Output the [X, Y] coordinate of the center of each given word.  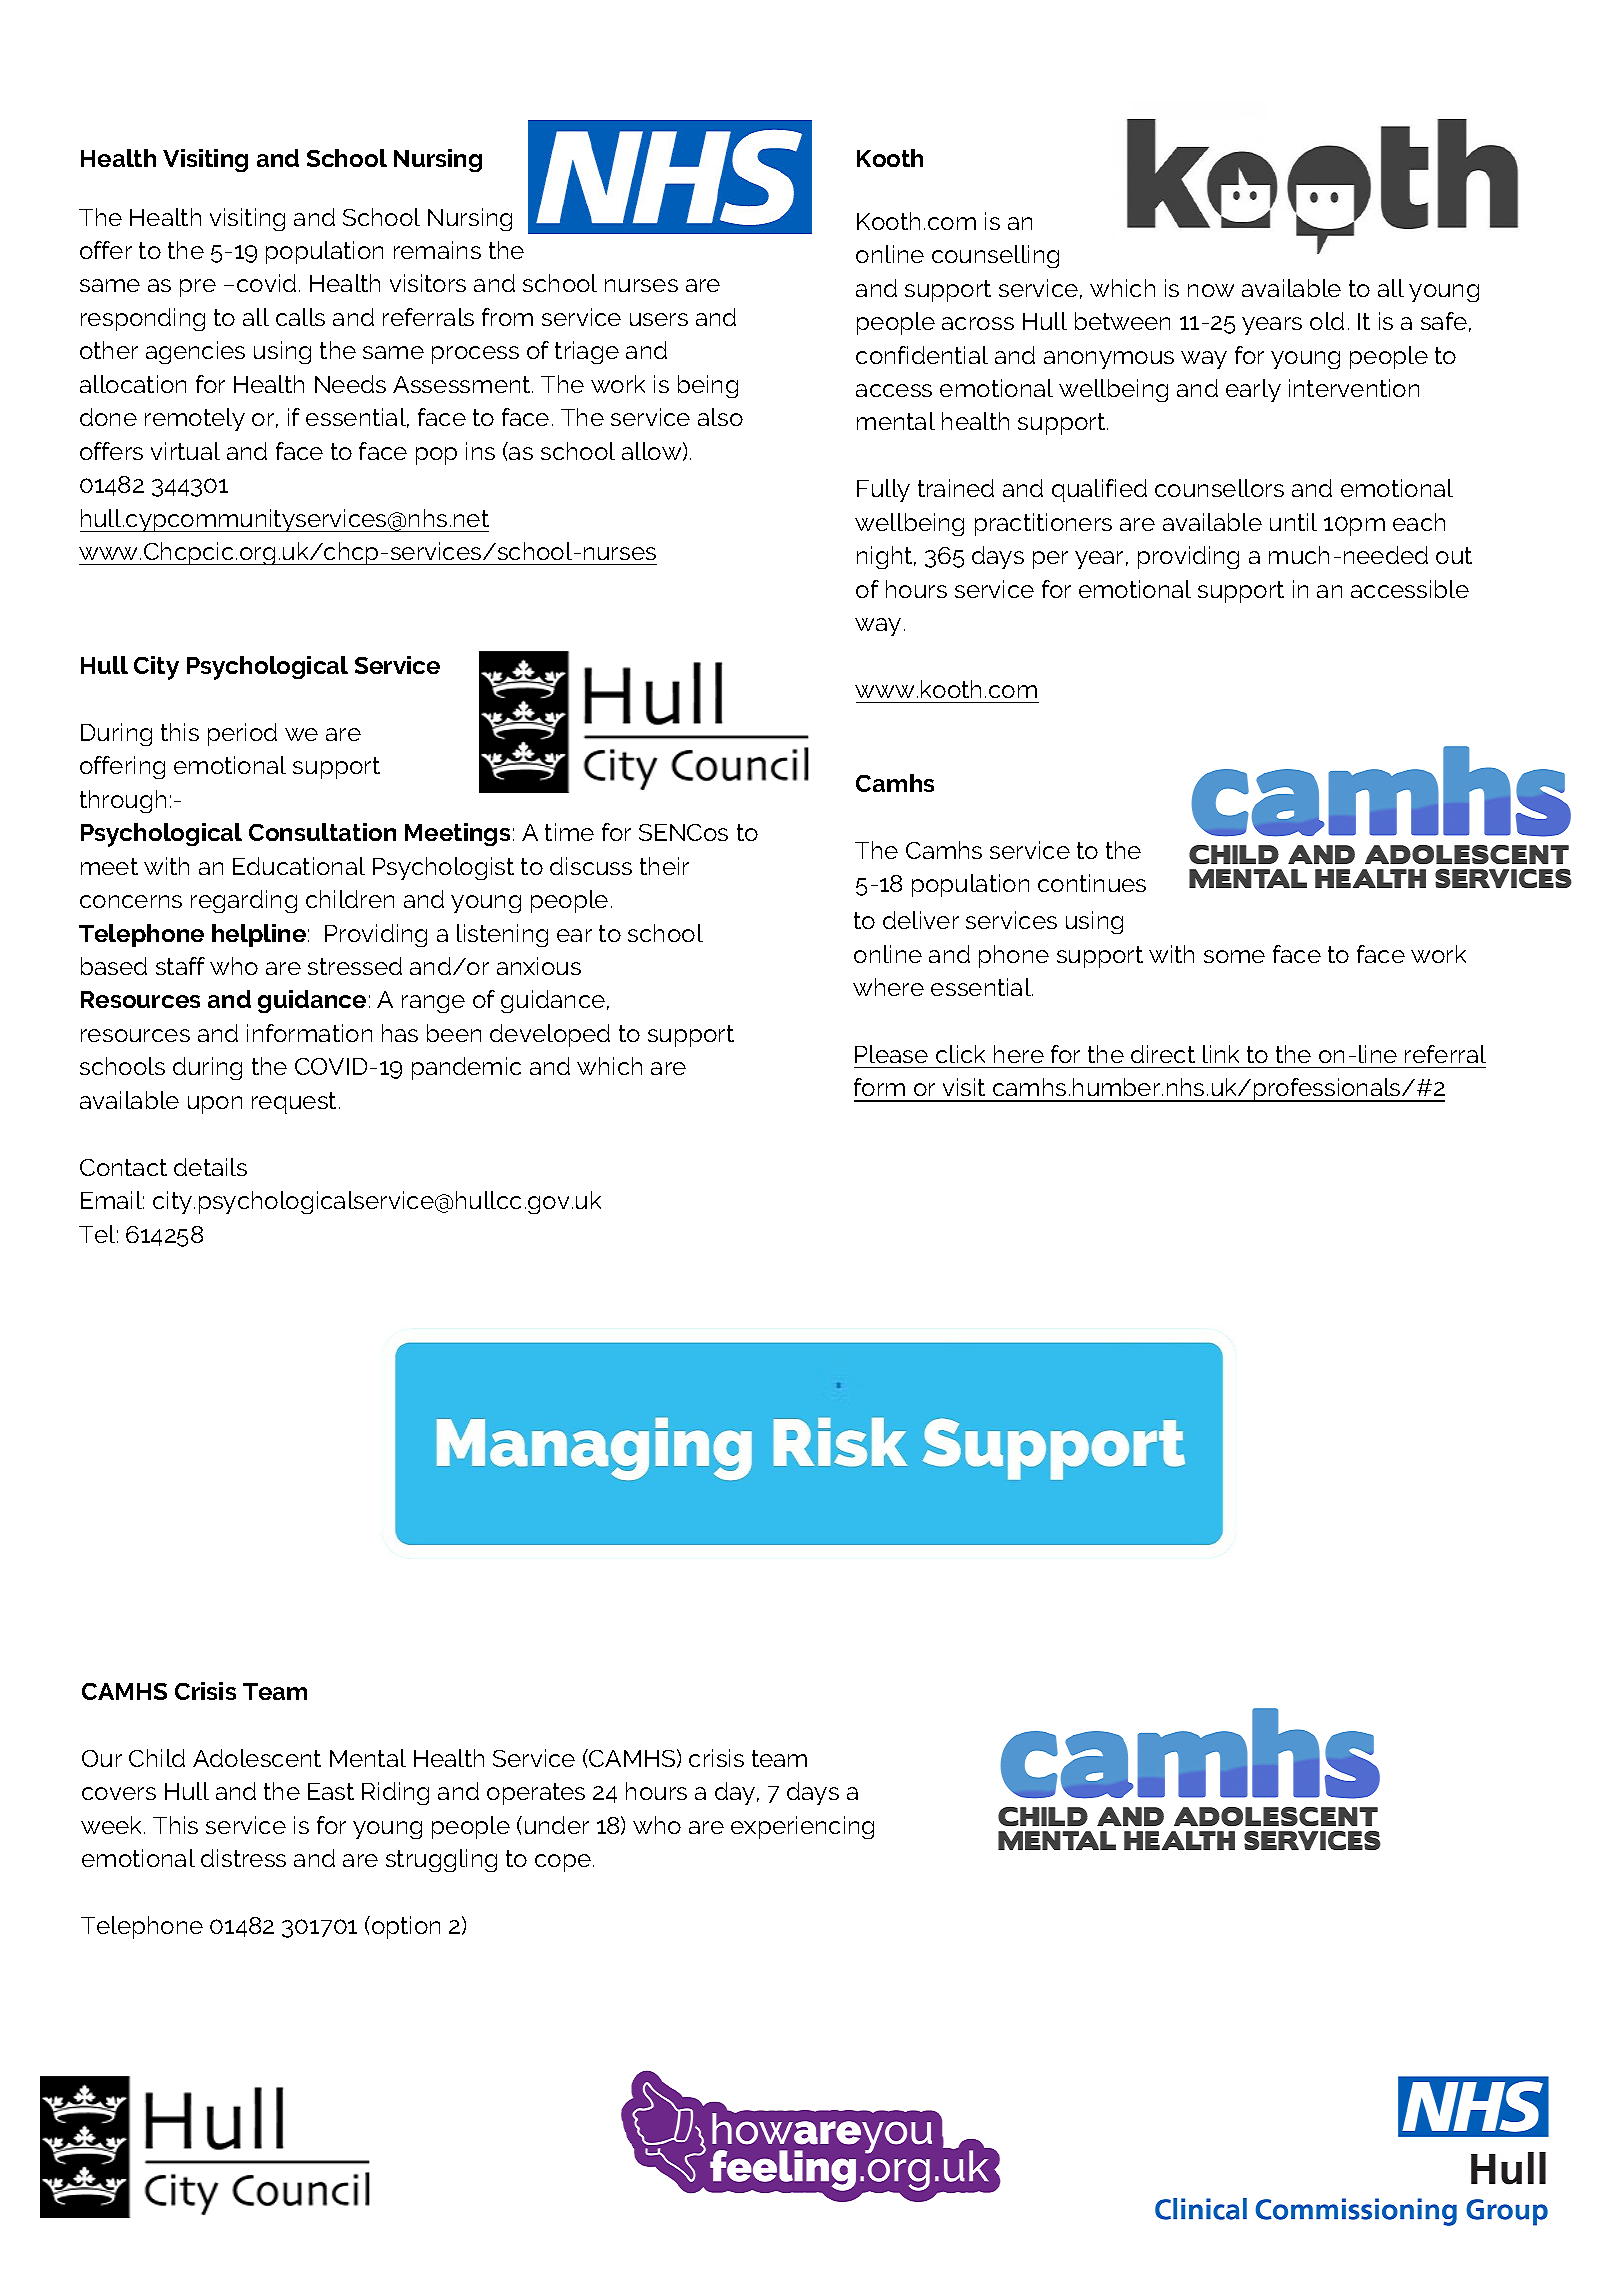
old [1327, 321]
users [659, 319]
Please [891, 1054]
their [664, 866]
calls [300, 317]
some [1234, 956]
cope [563, 1863]
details [210, 1167]
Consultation [322, 832]
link [1221, 1054]
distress [243, 1858]
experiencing [802, 1827]
